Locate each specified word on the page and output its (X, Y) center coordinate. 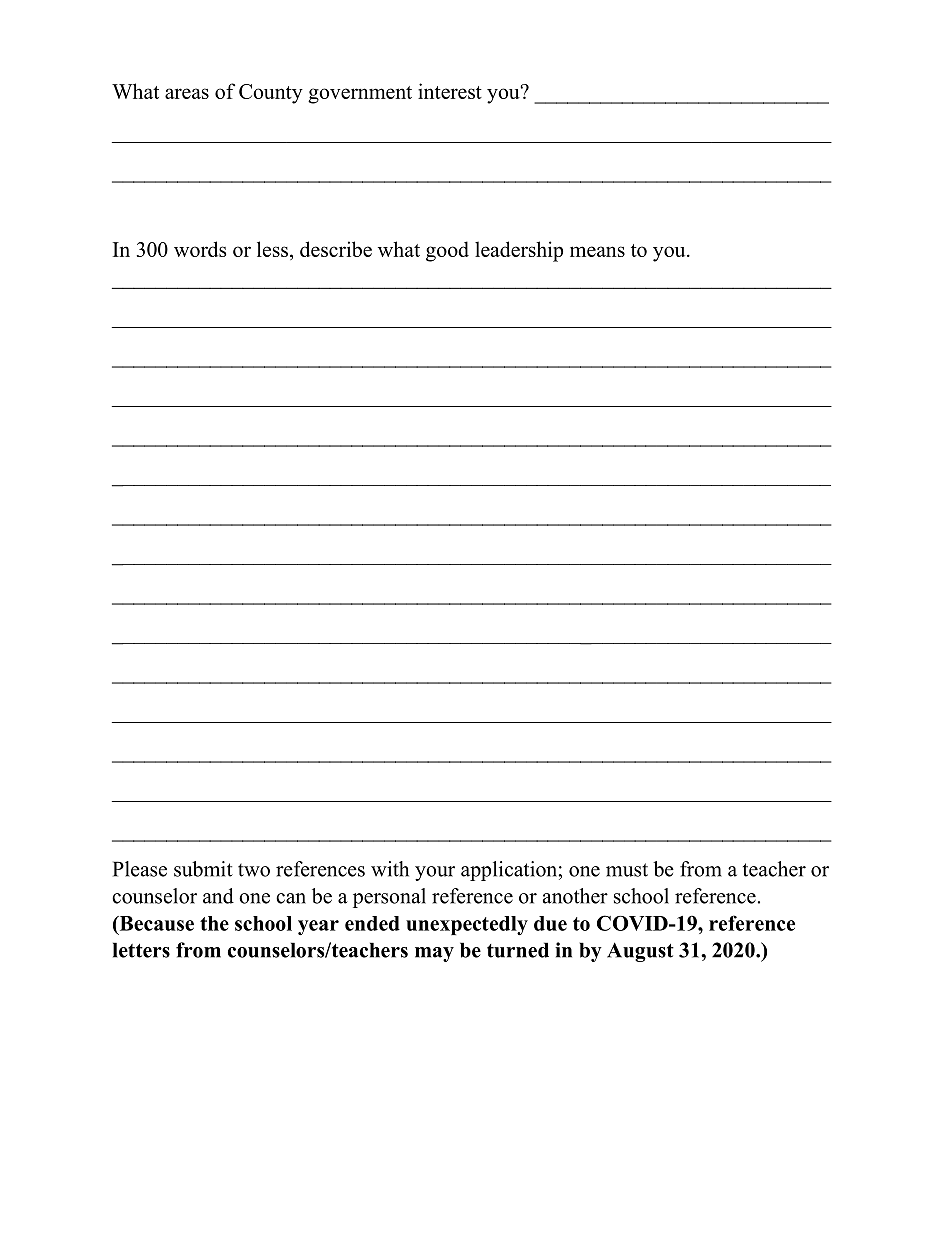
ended (372, 923)
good (447, 251)
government (360, 95)
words (200, 249)
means (597, 251)
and (218, 896)
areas (187, 93)
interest (450, 91)
